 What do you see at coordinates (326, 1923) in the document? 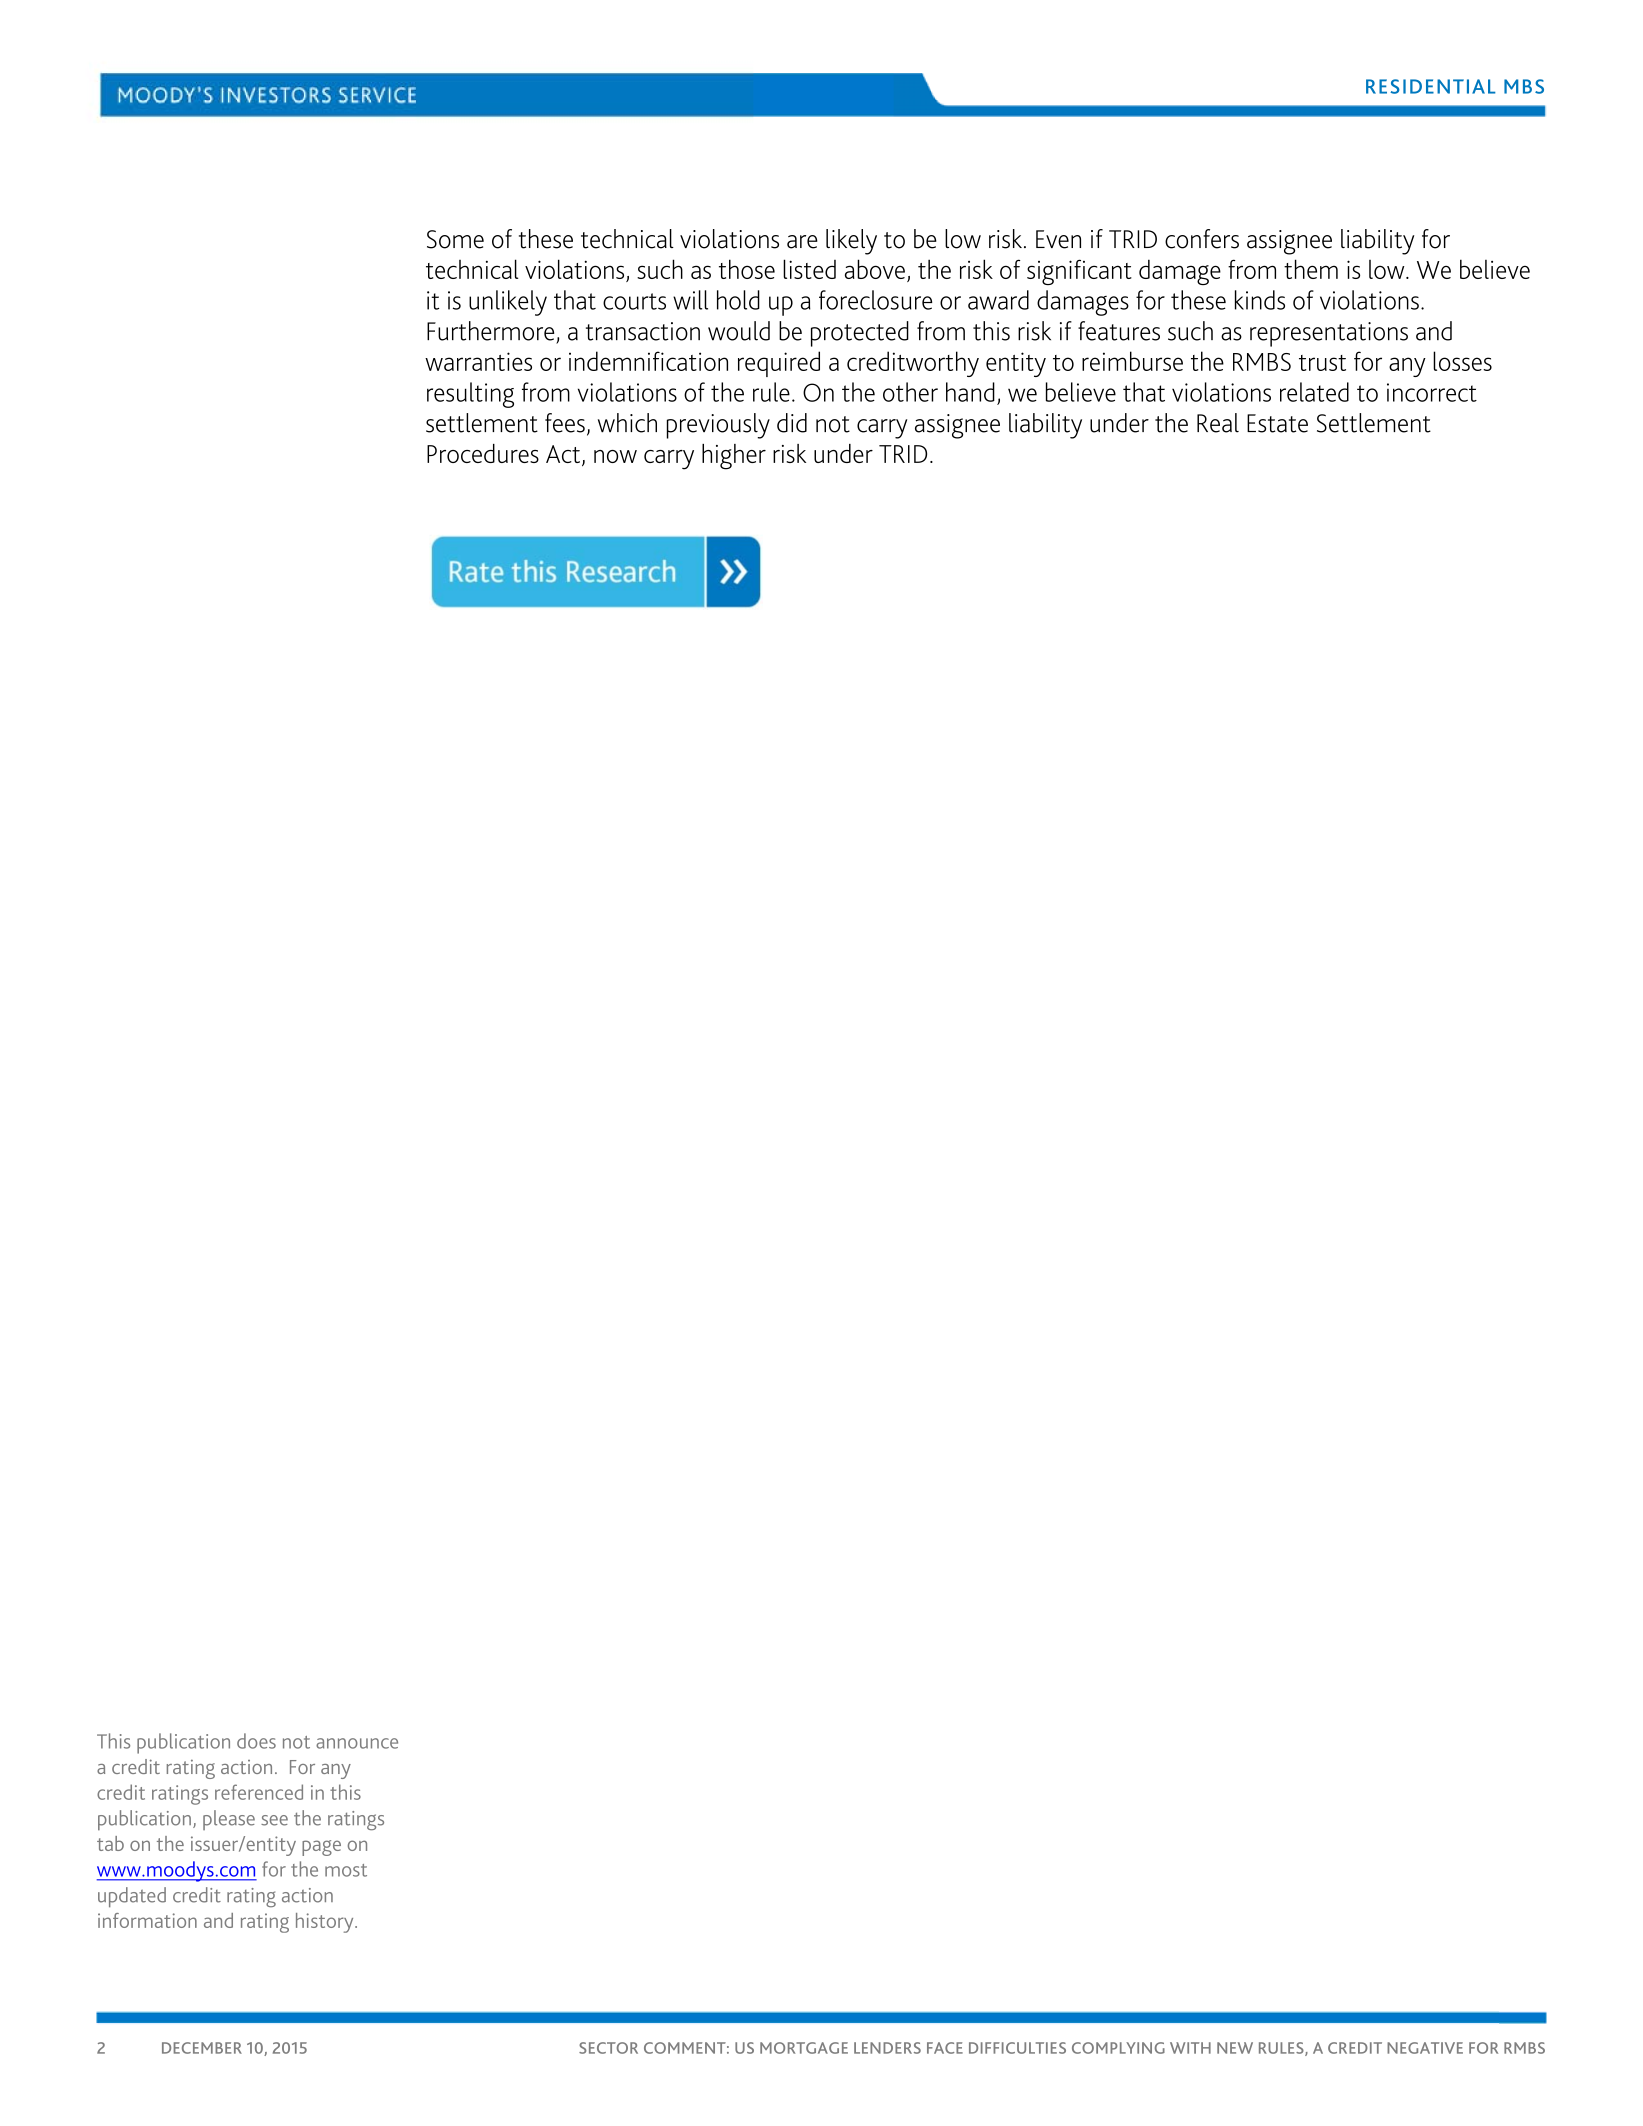
I see `history` at bounding box center [326, 1923].
